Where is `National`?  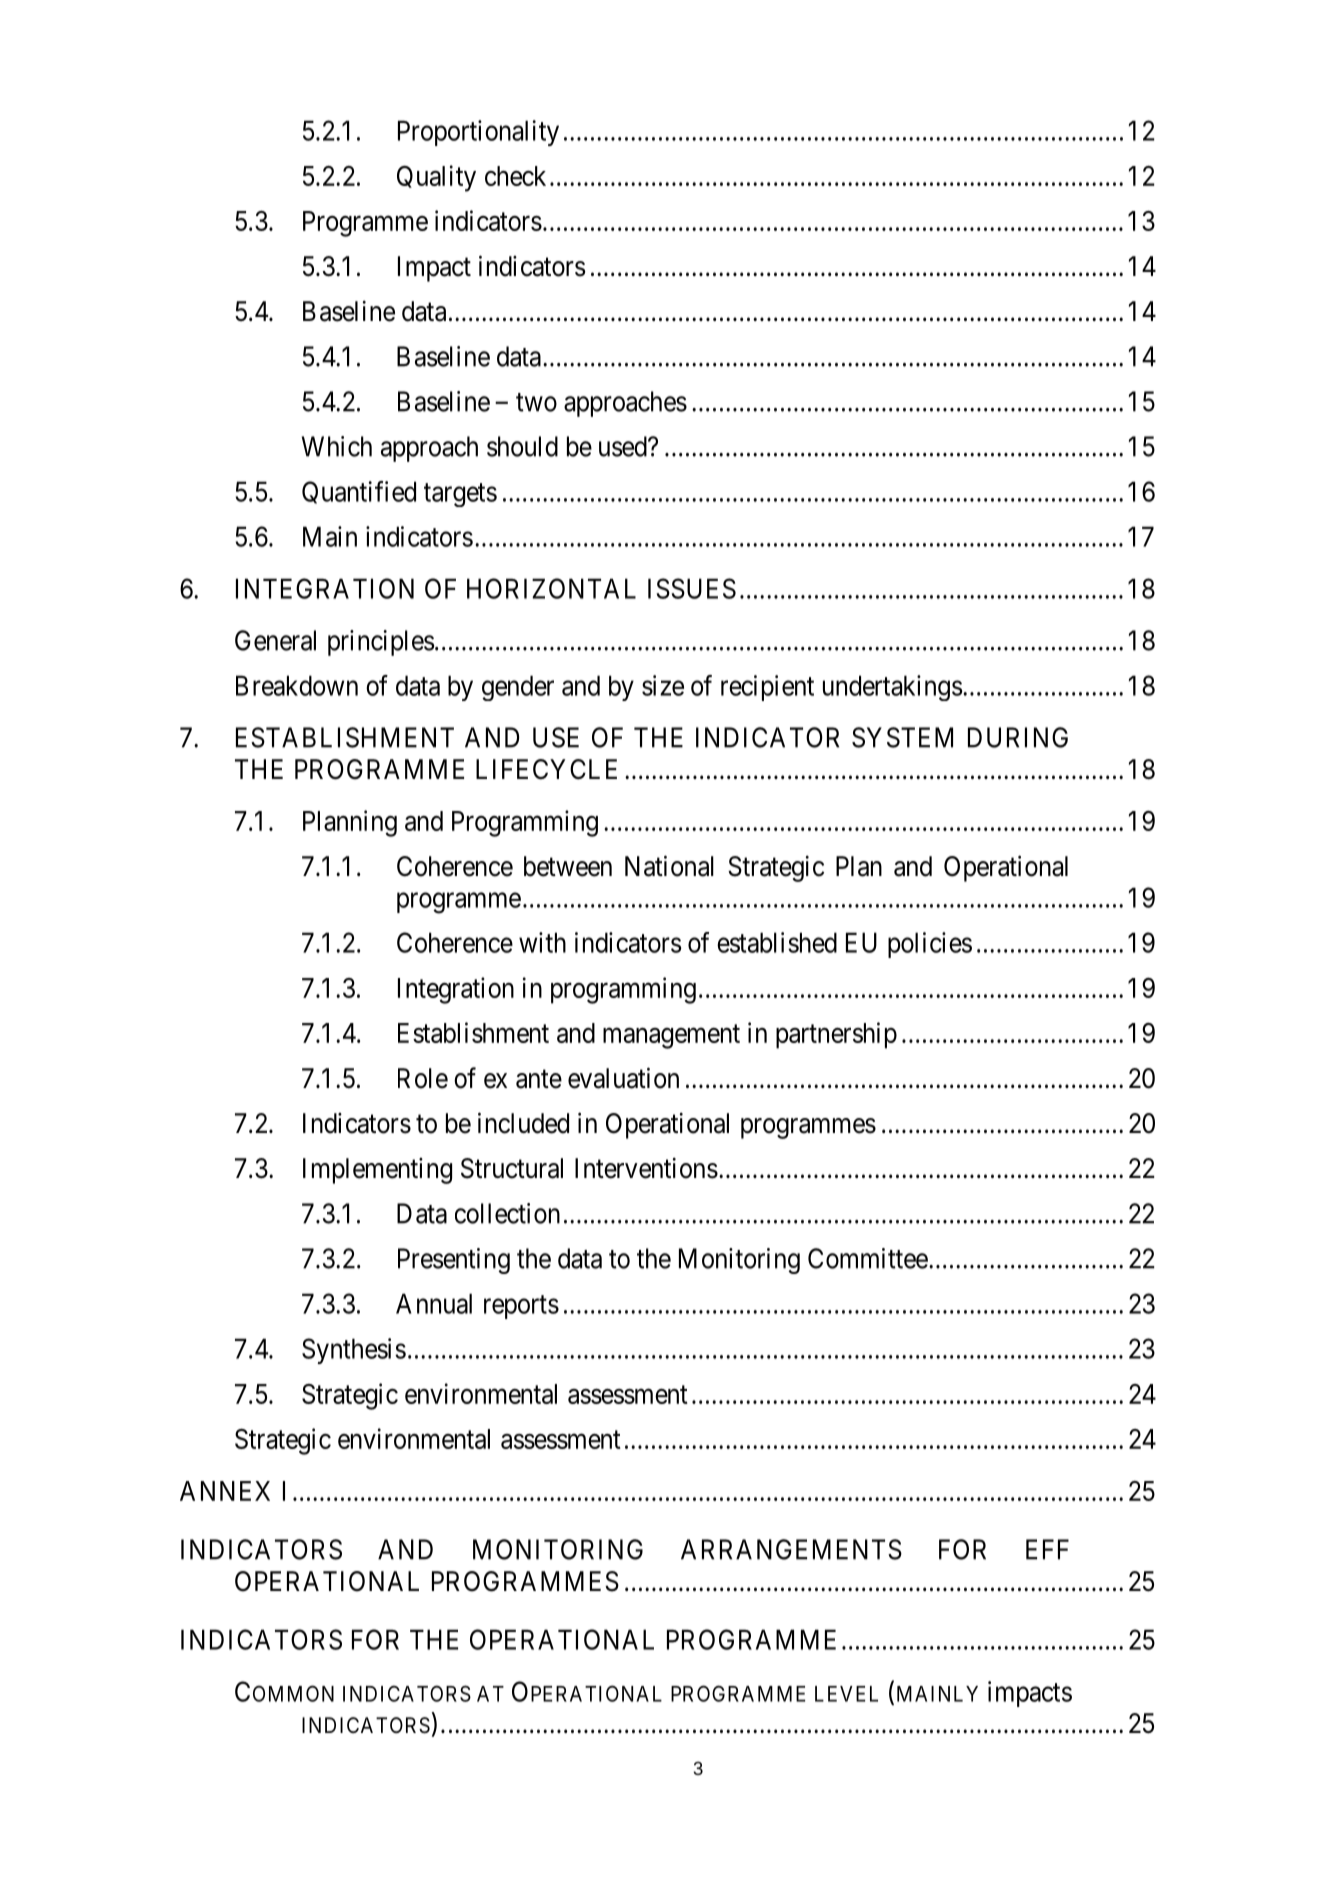 National is located at coordinates (669, 866).
